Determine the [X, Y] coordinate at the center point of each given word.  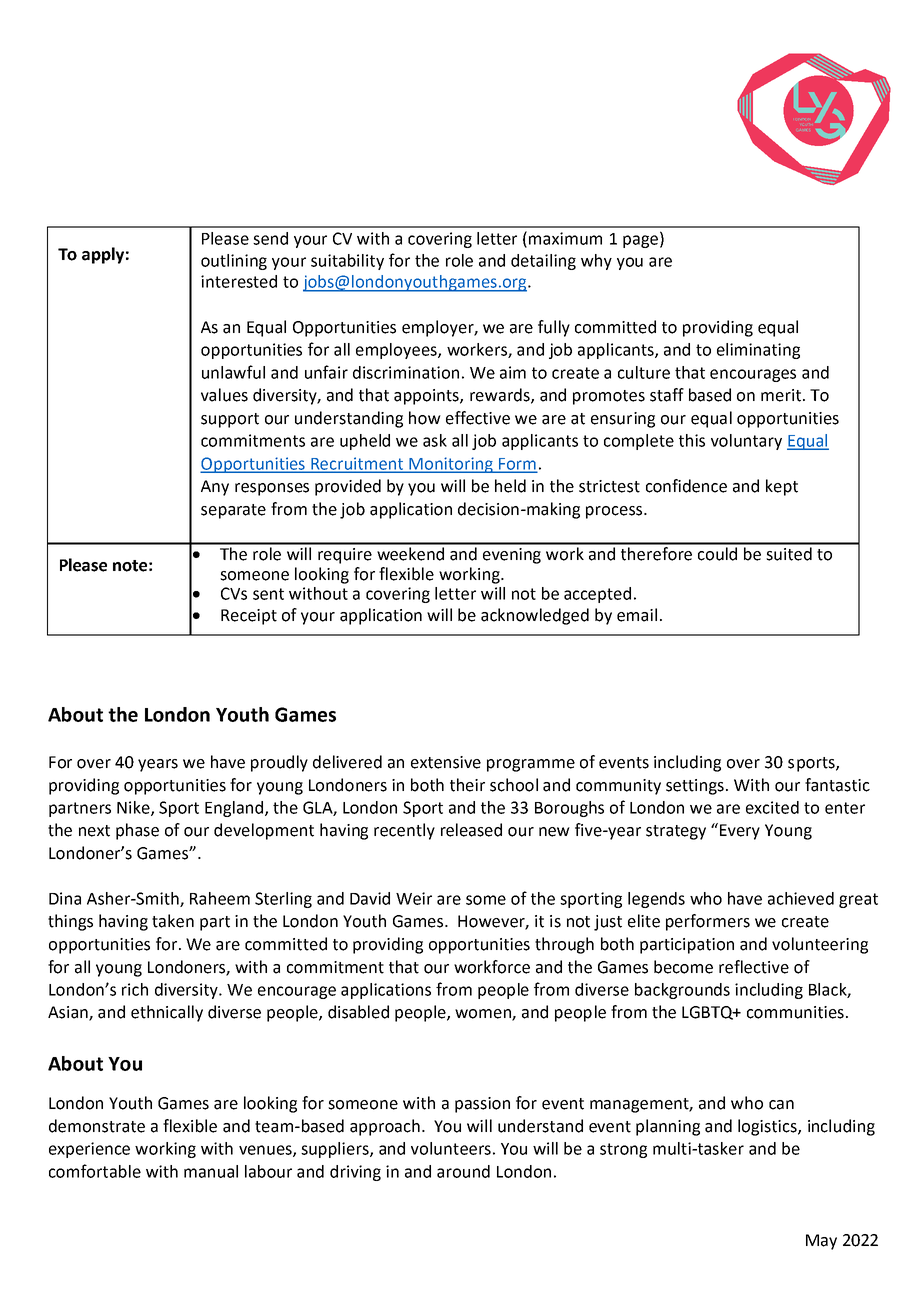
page [640, 241]
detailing [543, 262]
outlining [234, 262]
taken [173, 921]
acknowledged [535, 616]
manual [211, 1171]
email [637, 615]
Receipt [249, 617]
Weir [414, 898]
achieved [801, 898]
